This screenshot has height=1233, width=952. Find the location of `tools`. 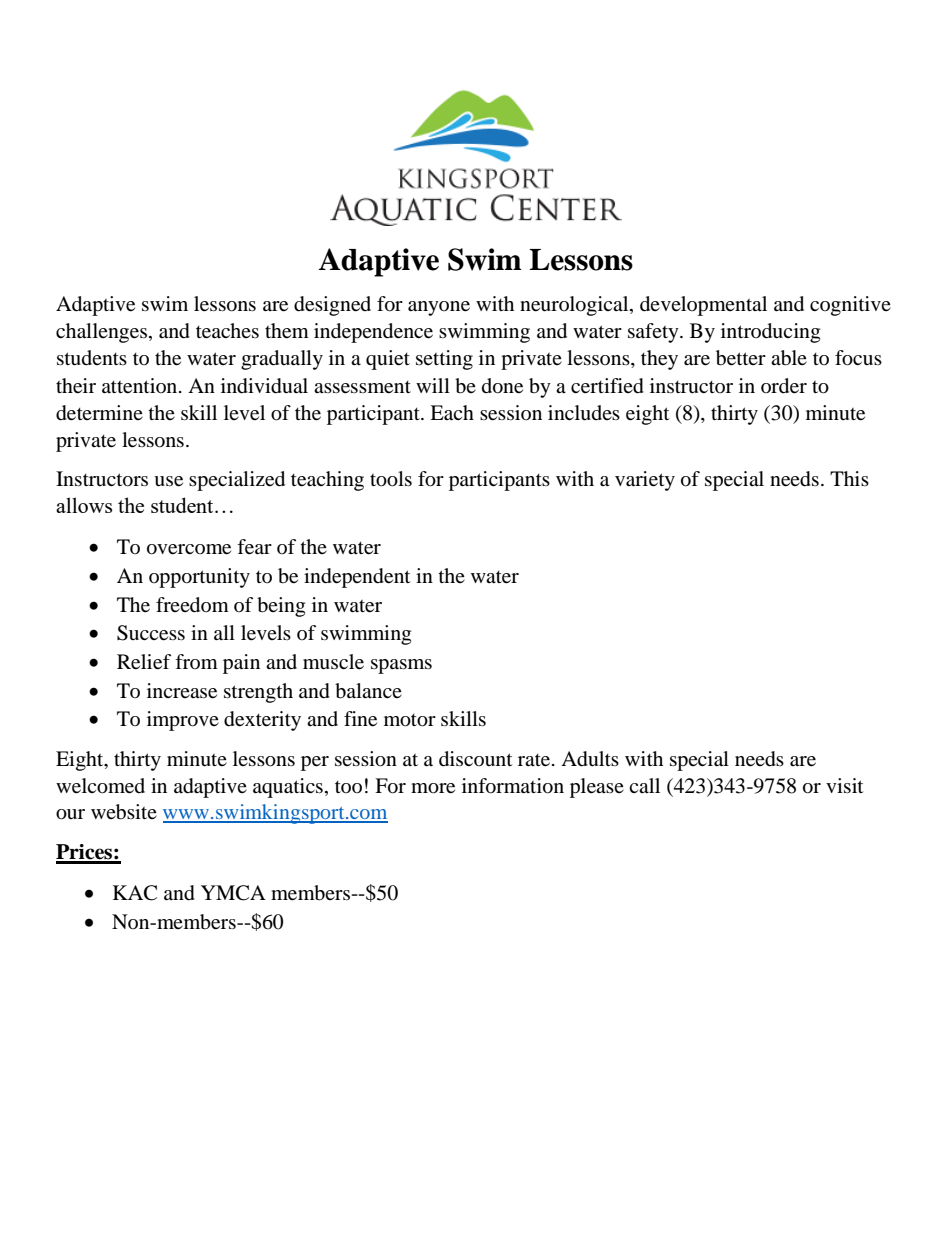

tools is located at coordinates (391, 479).
